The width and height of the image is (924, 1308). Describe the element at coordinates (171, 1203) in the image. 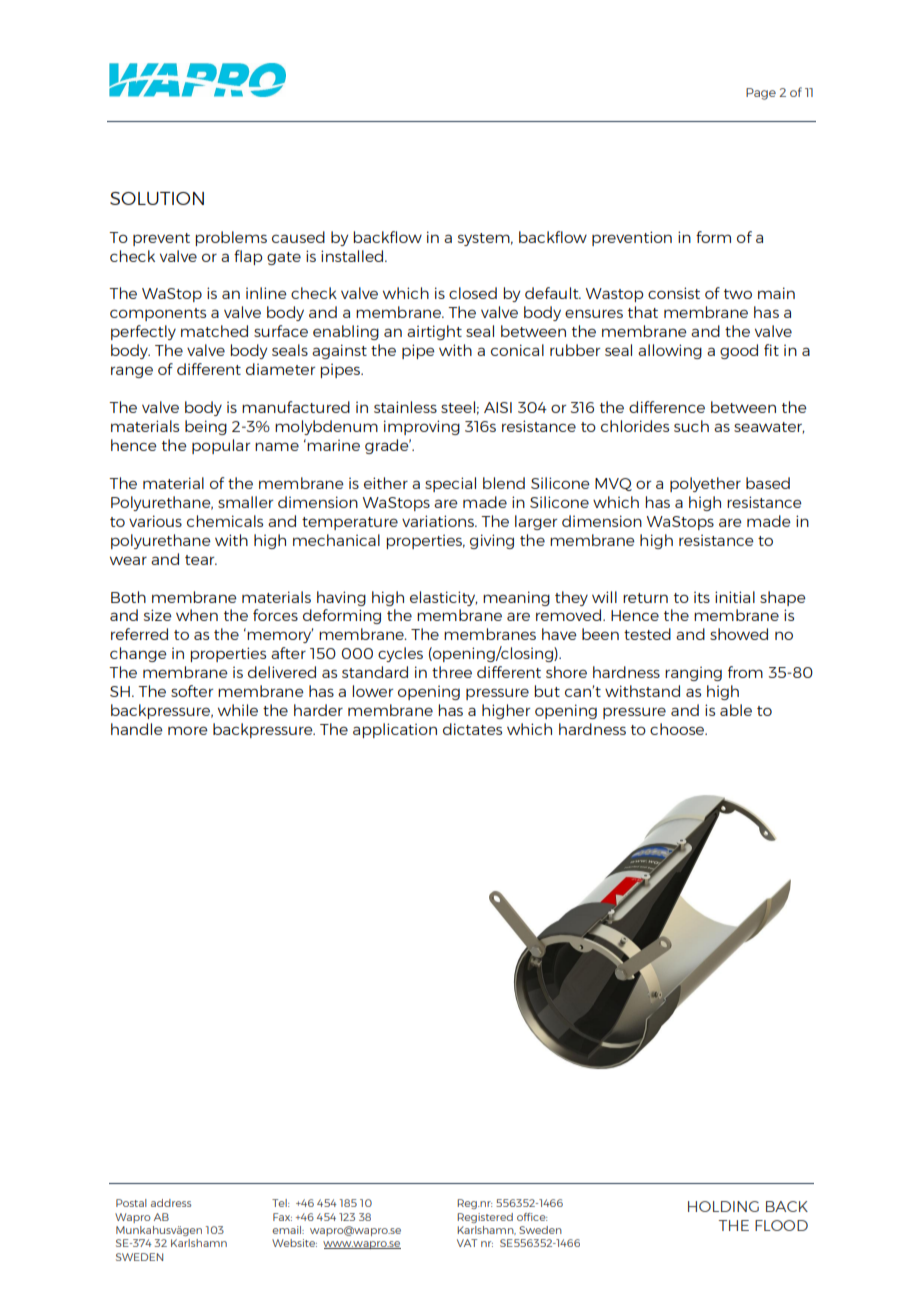

I see `address` at that location.
